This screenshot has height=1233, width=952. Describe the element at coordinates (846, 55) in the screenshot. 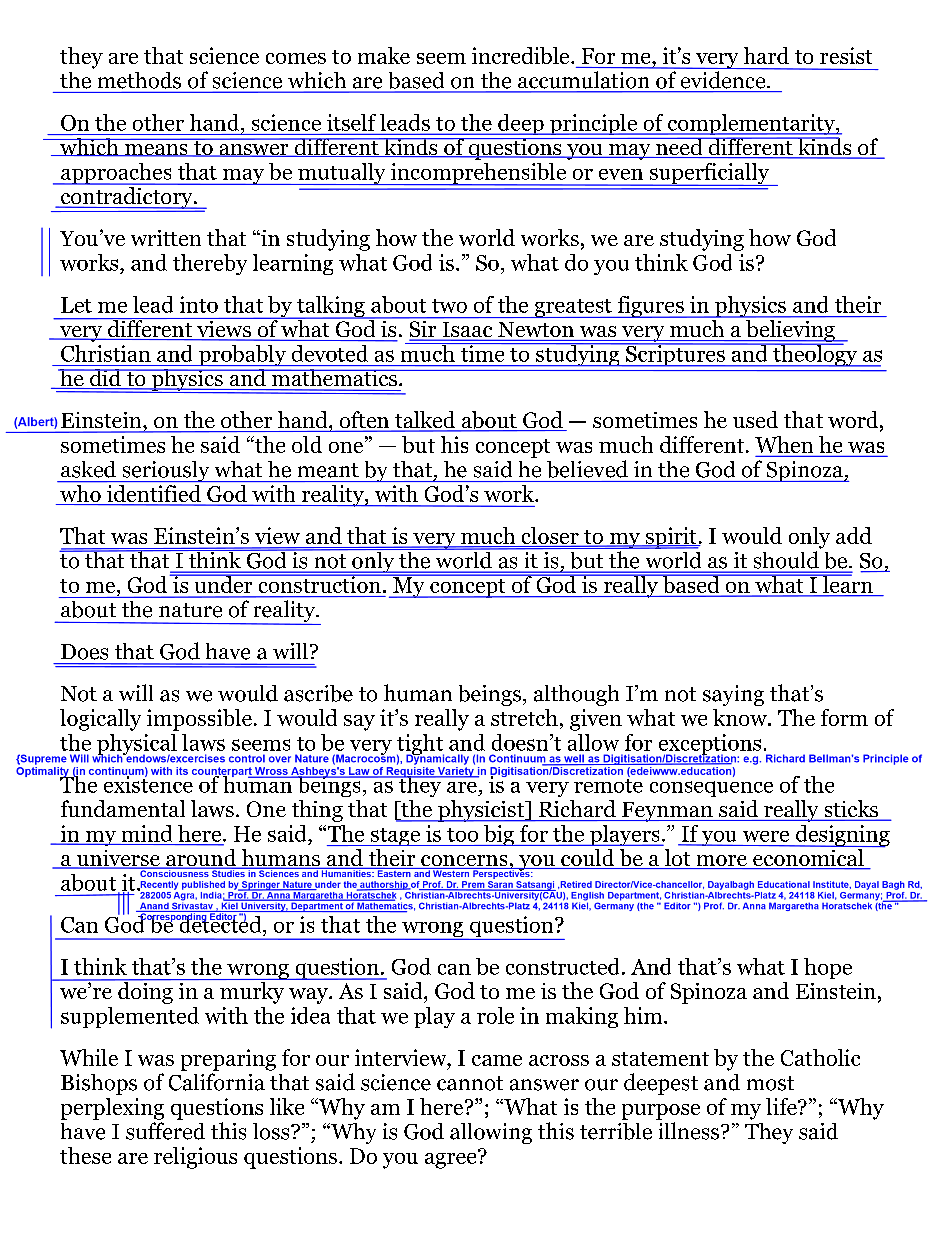

I see `resist` at that location.
